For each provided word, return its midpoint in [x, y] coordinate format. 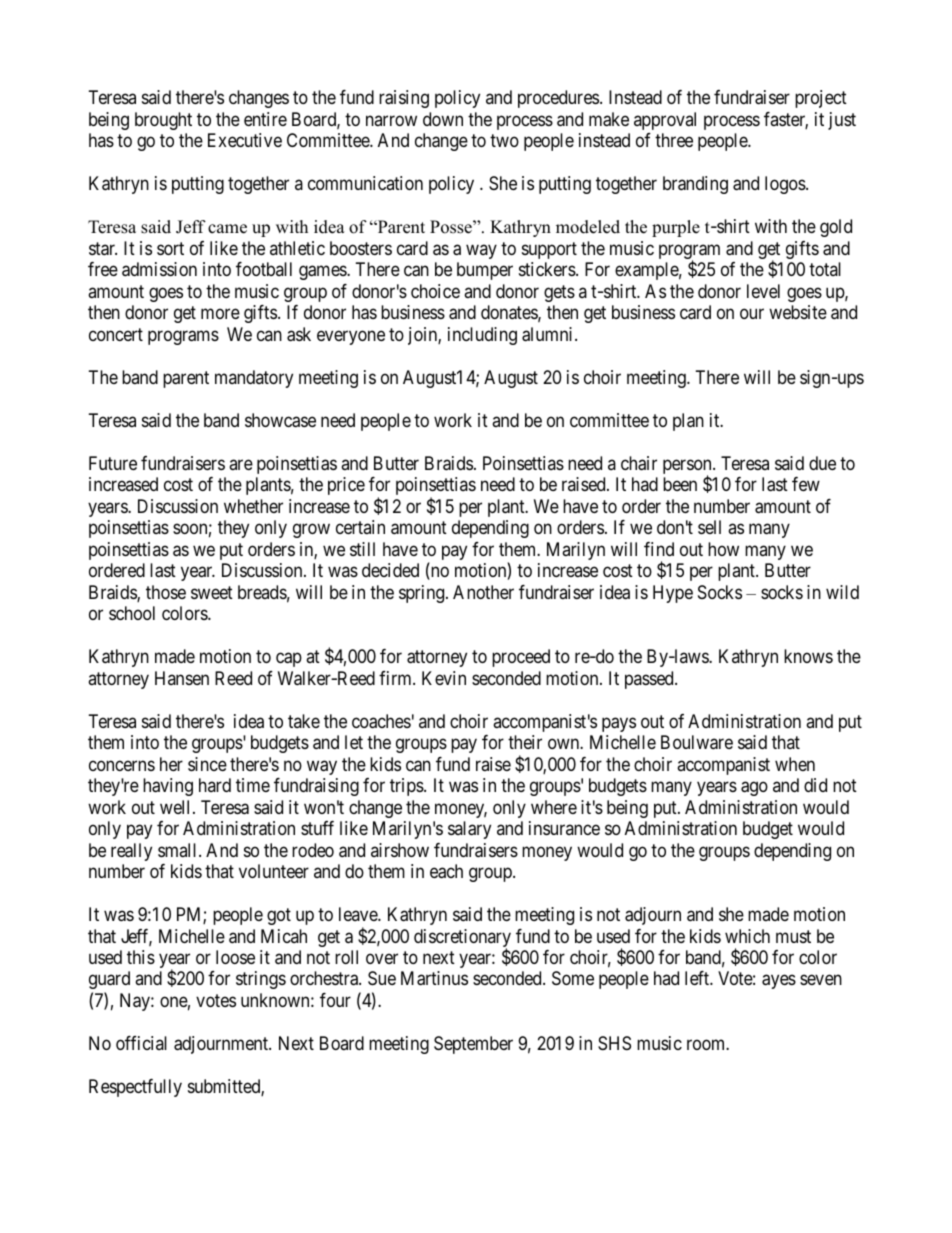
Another [483, 592]
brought [163, 121]
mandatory [254, 379]
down [443, 119]
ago [754, 789]
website [798, 312]
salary [469, 830]
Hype [673, 594]
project [821, 99]
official [141, 1043]
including [482, 336]
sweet [212, 592]
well [177, 807]
